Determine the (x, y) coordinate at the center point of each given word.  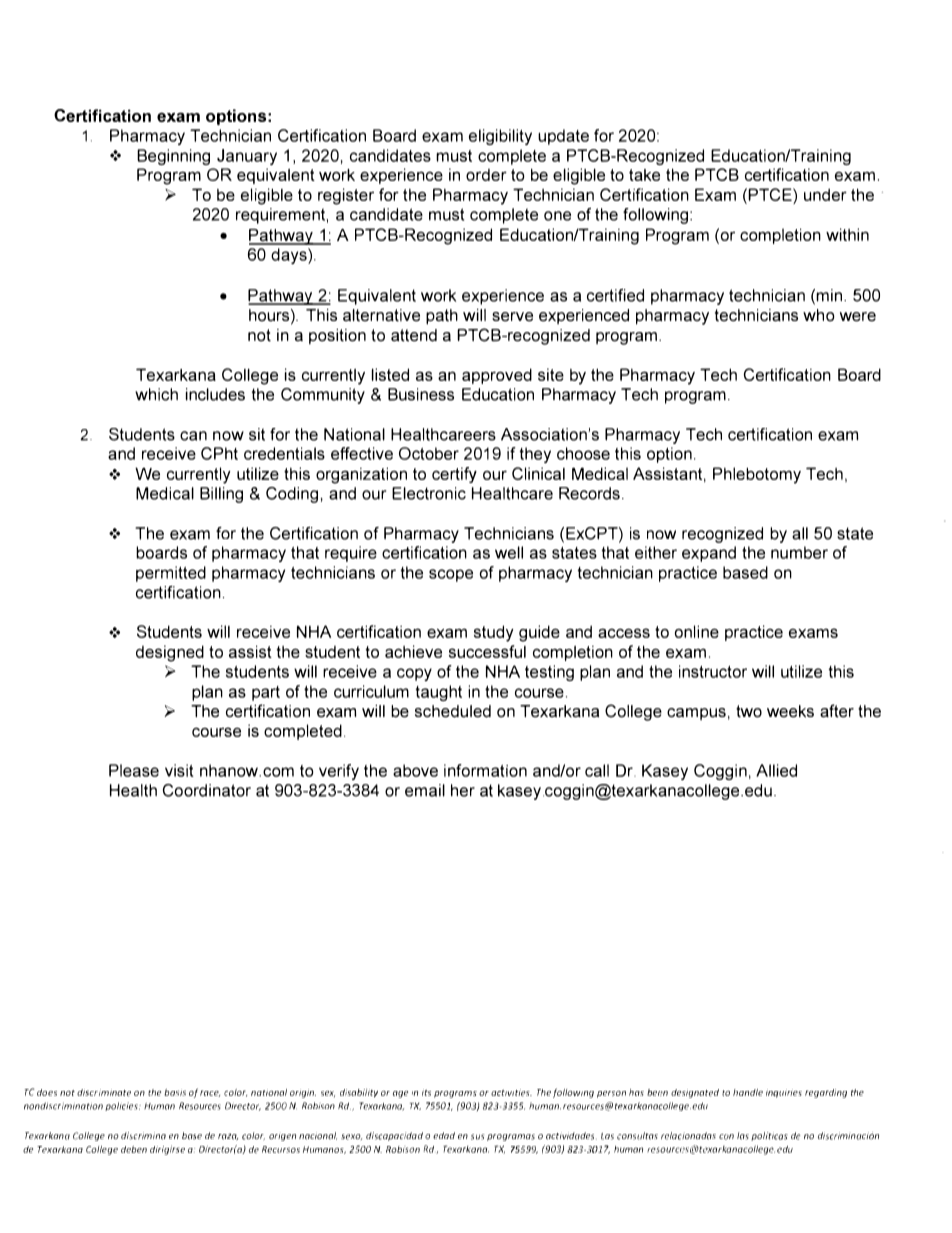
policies (122, 1106)
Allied (776, 770)
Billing (221, 495)
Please (134, 770)
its (426, 1092)
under (825, 194)
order (486, 175)
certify (454, 475)
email (425, 790)
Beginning (173, 157)
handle (748, 1092)
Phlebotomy (757, 475)
